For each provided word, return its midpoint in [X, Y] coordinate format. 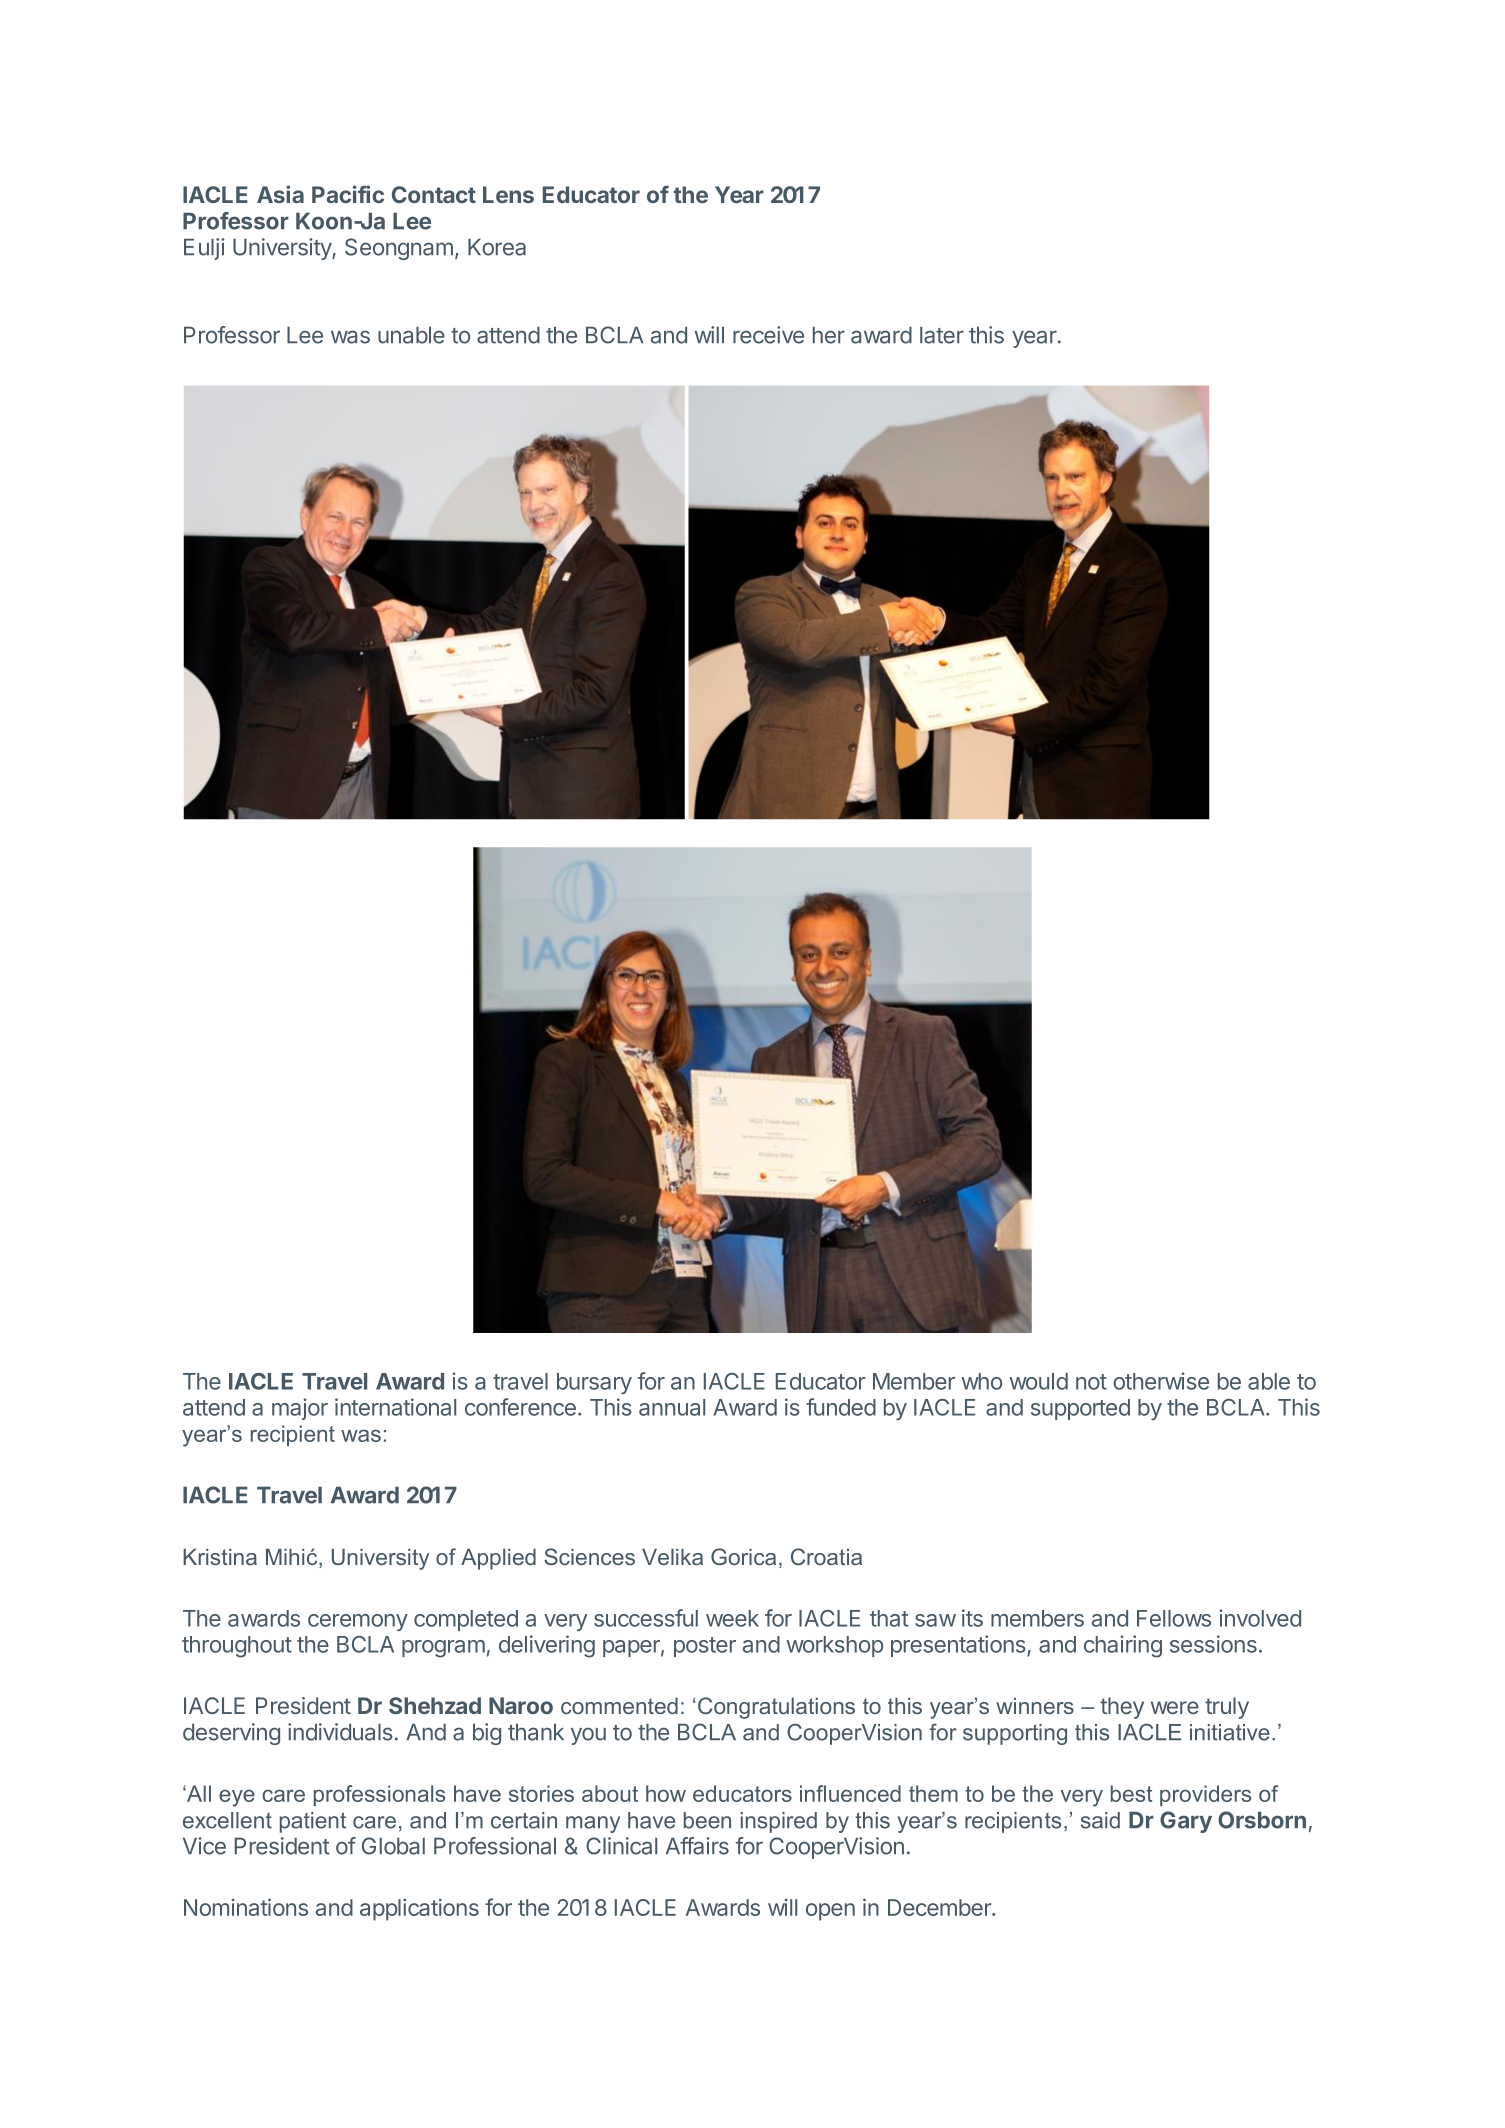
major [300, 1409]
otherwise [1161, 1381]
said [1100, 1820]
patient [313, 1822]
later [942, 335]
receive [768, 335]
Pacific [348, 194]
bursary [594, 1383]
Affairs [697, 1846]
